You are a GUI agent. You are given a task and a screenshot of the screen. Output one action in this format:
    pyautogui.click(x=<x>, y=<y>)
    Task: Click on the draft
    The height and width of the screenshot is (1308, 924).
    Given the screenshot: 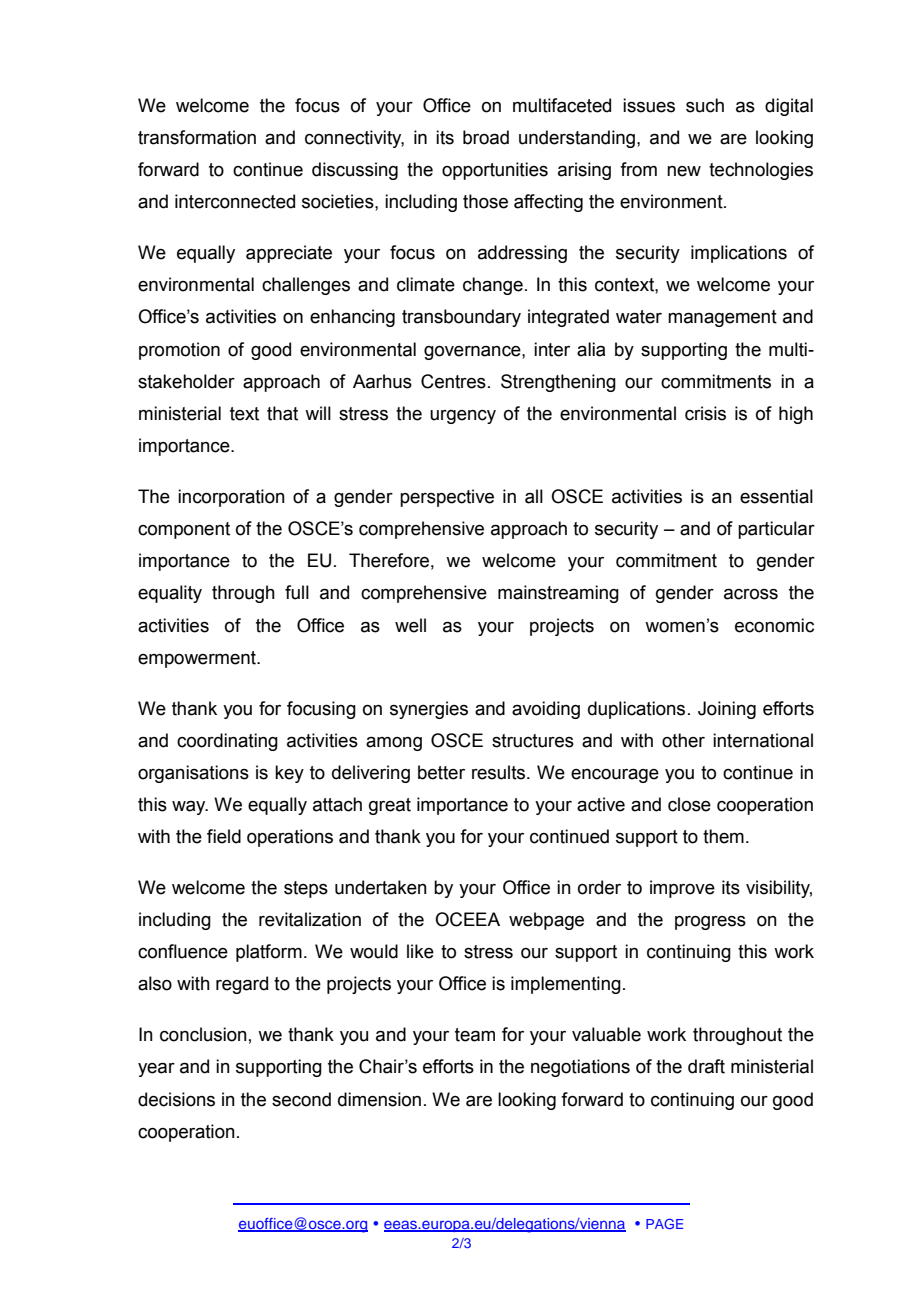 What is the action you would take?
    pyautogui.click(x=706, y=1066)
